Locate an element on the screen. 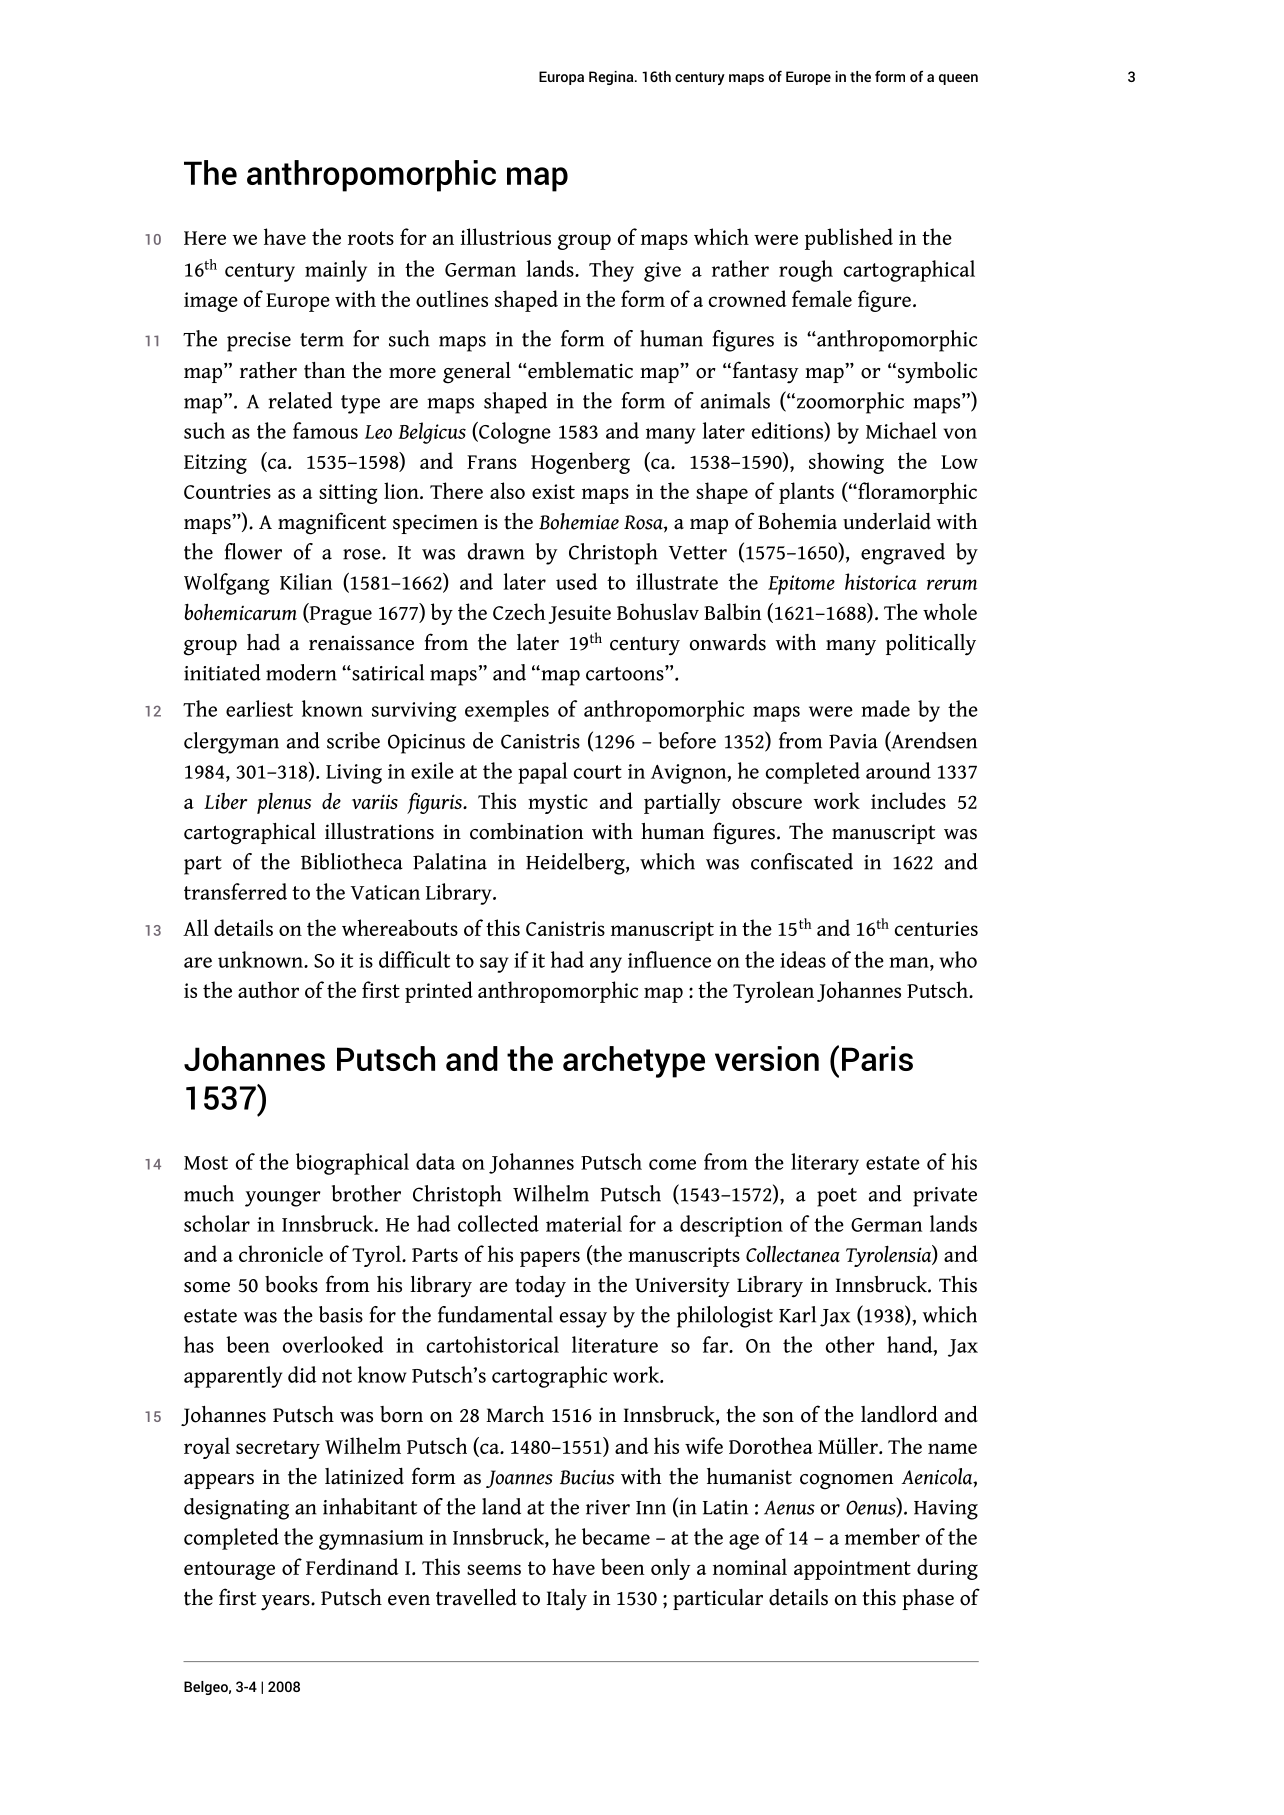 This screenshot has width=1284, height=1815. Heidelberg is located at coordinates (576, 864).
